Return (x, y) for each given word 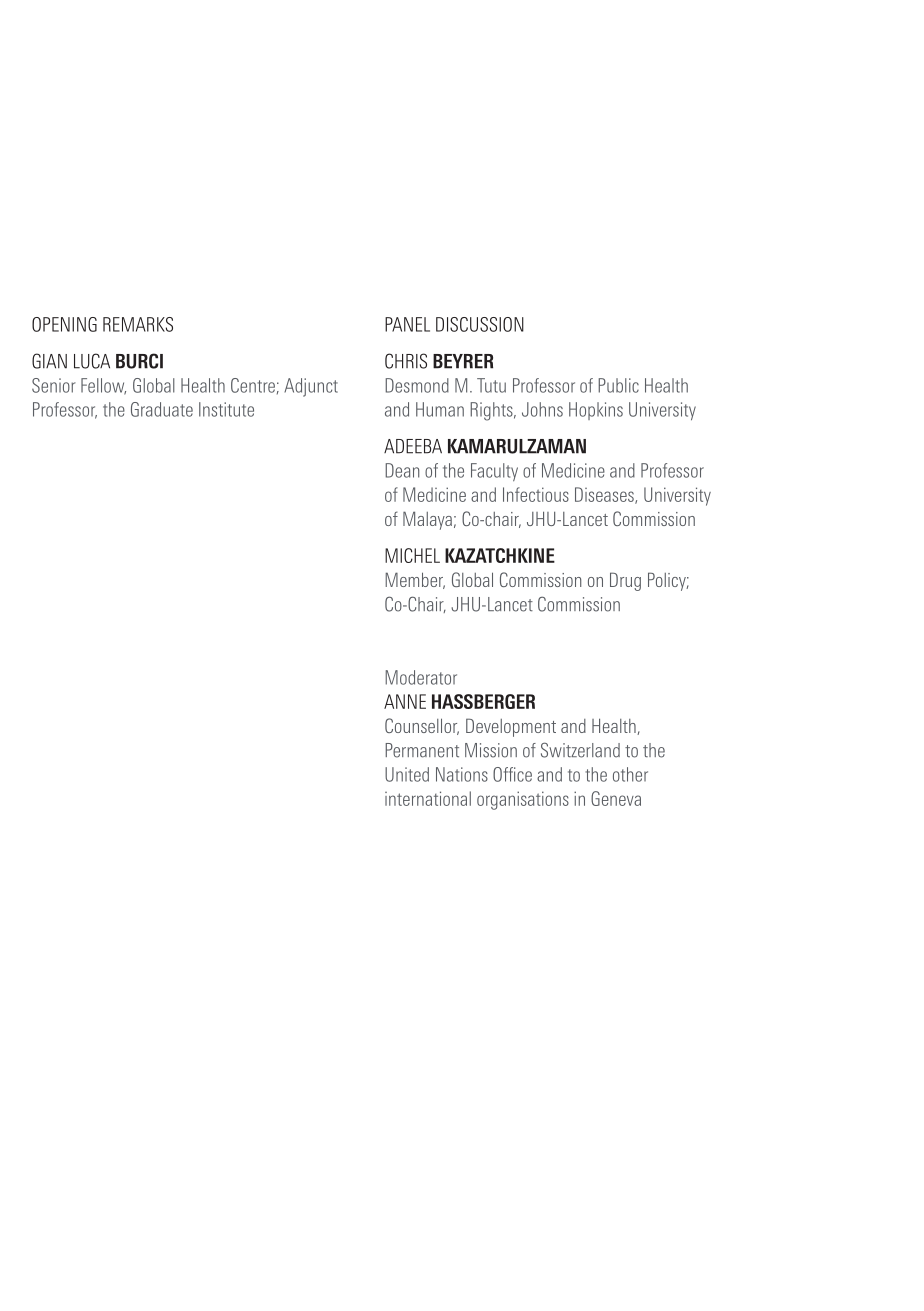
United (407, 774)
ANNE (405, 701)
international (428, 798)
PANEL (407, 324)
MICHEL (412, 555)
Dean (402, 470)
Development (511, 727)
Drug (625, 581)
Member (415, 580)
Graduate (162, 409)
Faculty (494, 472)
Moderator (421, 677)
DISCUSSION (480, 324)
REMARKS (138, 324)
